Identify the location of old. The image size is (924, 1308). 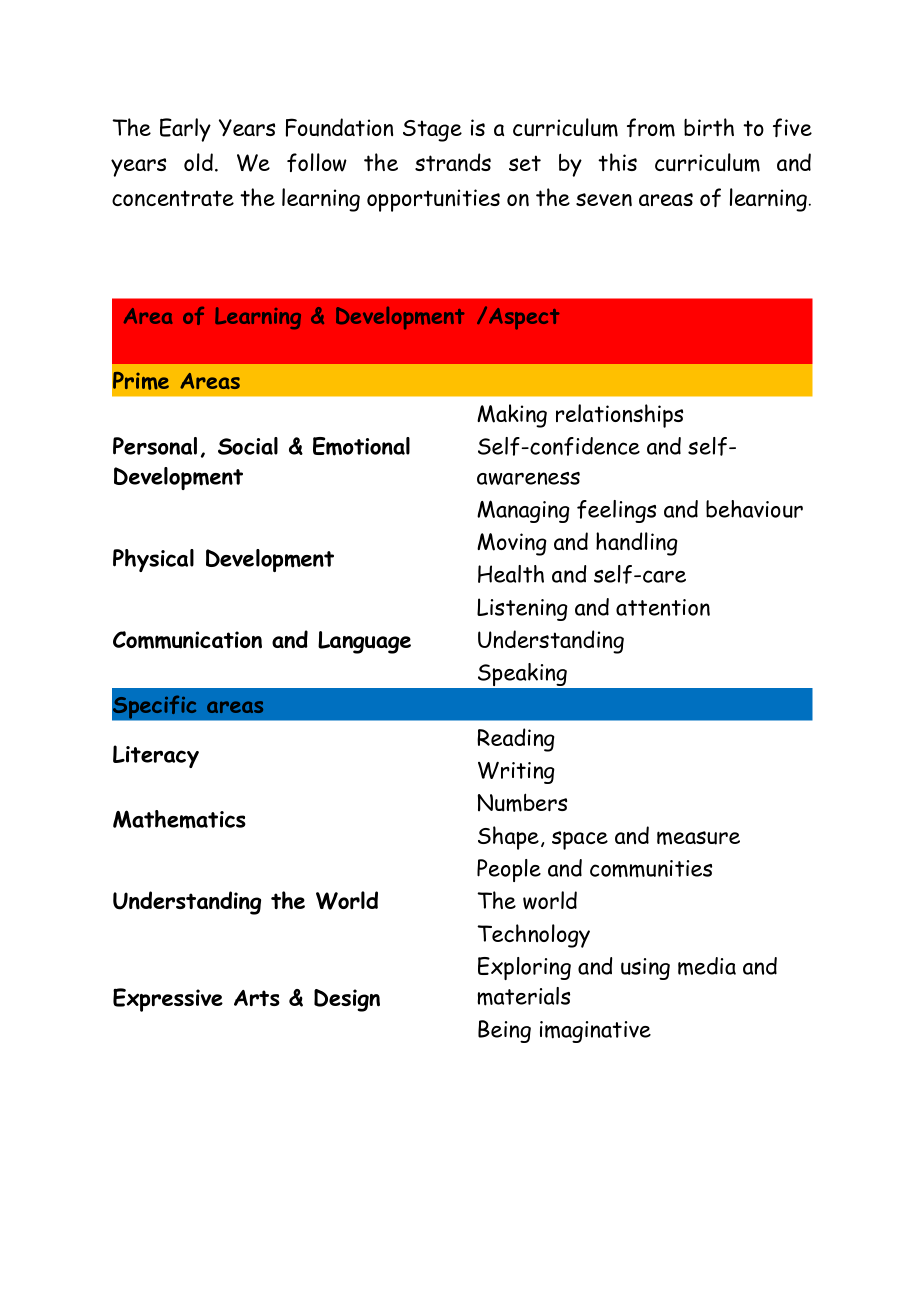
(198, 162).
